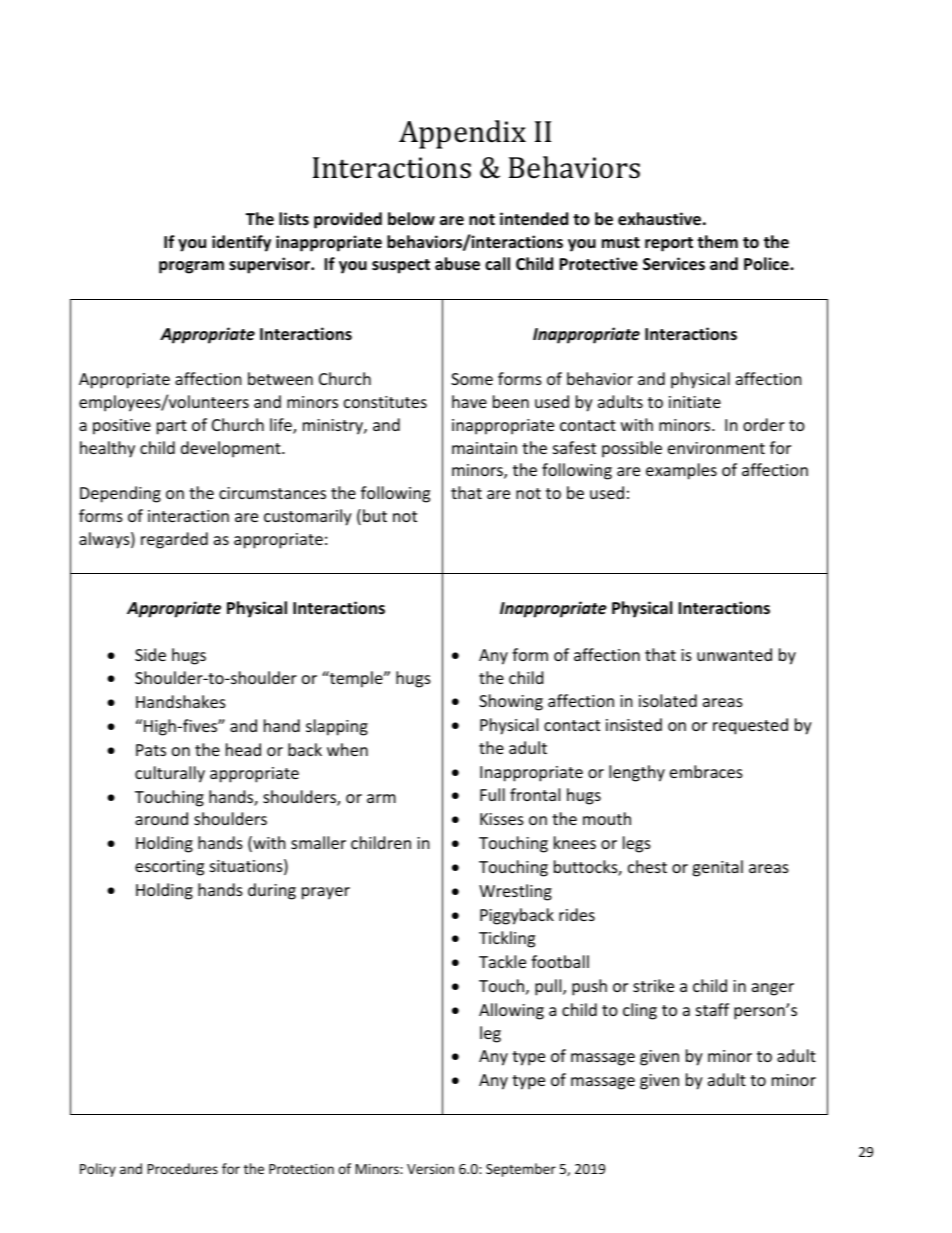 This screenshot has height=1233, width=952. Describe the element at coordinates (502, 961) in the screenshot. I see `Tackle` at that location.
